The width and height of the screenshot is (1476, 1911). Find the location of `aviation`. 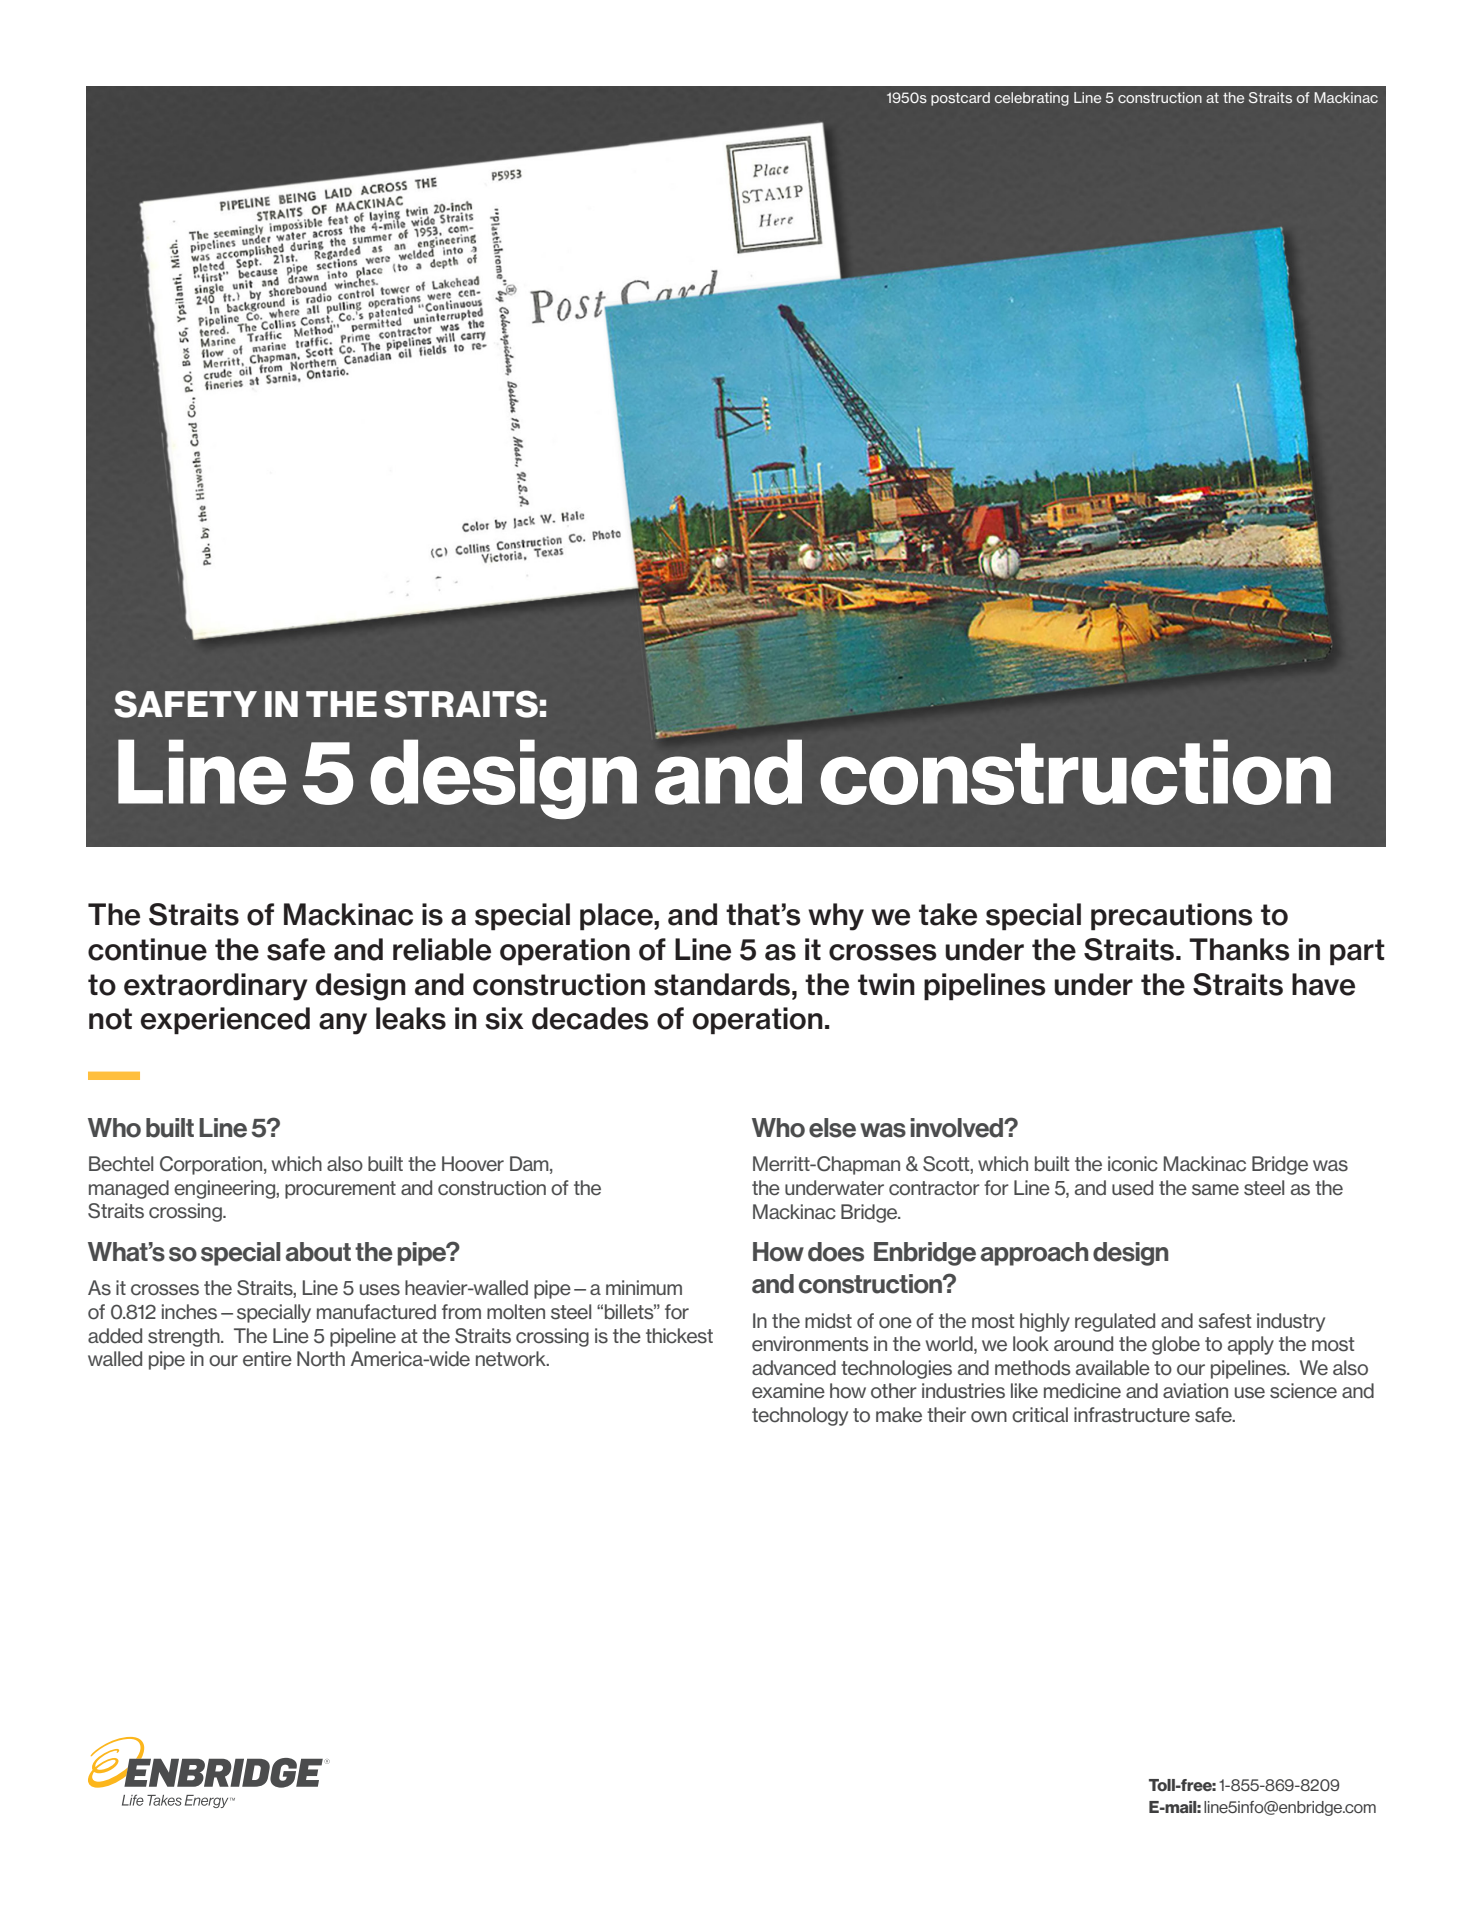

aviation is located at coordinates (1195, 1391).
